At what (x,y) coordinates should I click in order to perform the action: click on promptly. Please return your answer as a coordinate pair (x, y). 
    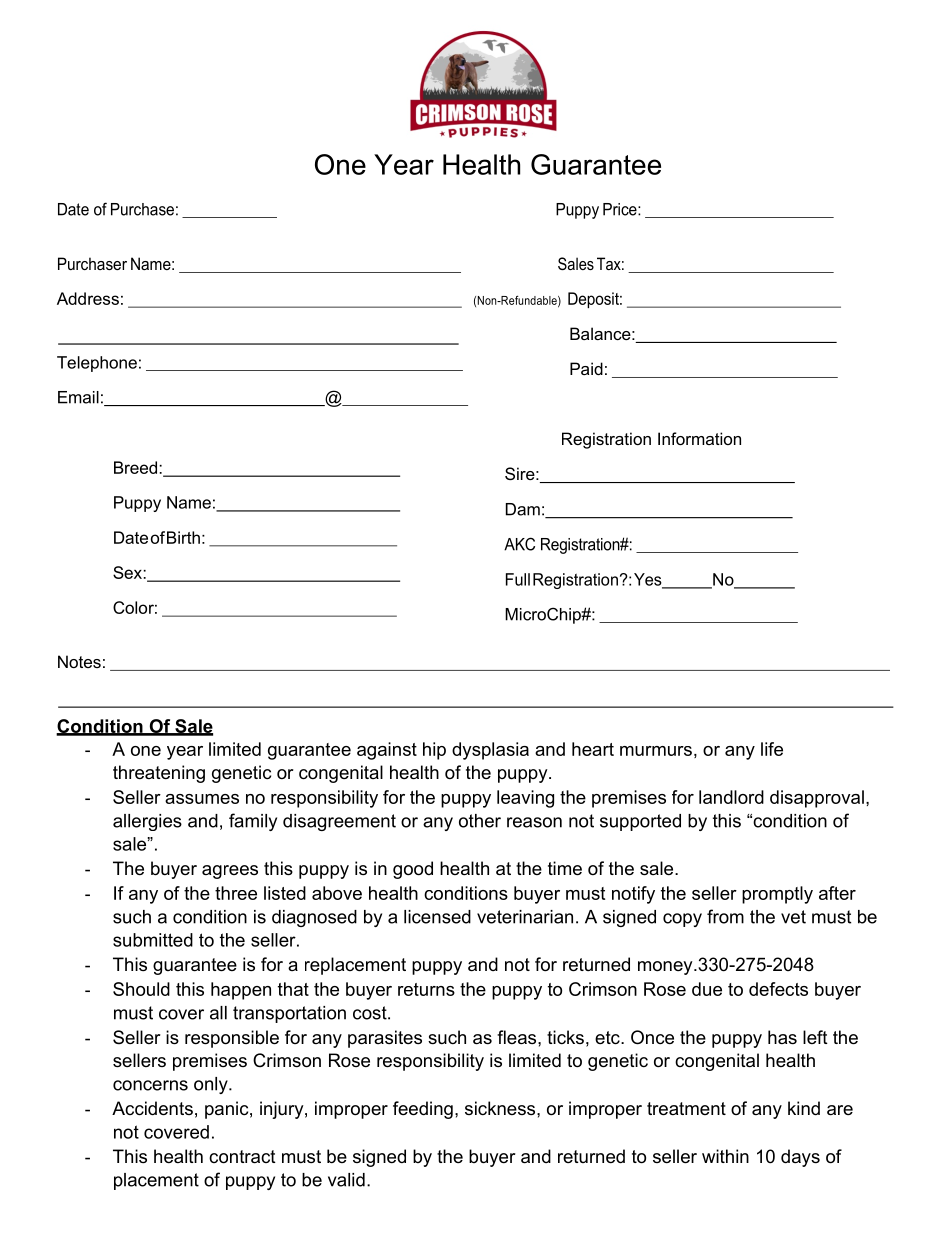
    Looking at the image, I should click on (777, 895).
